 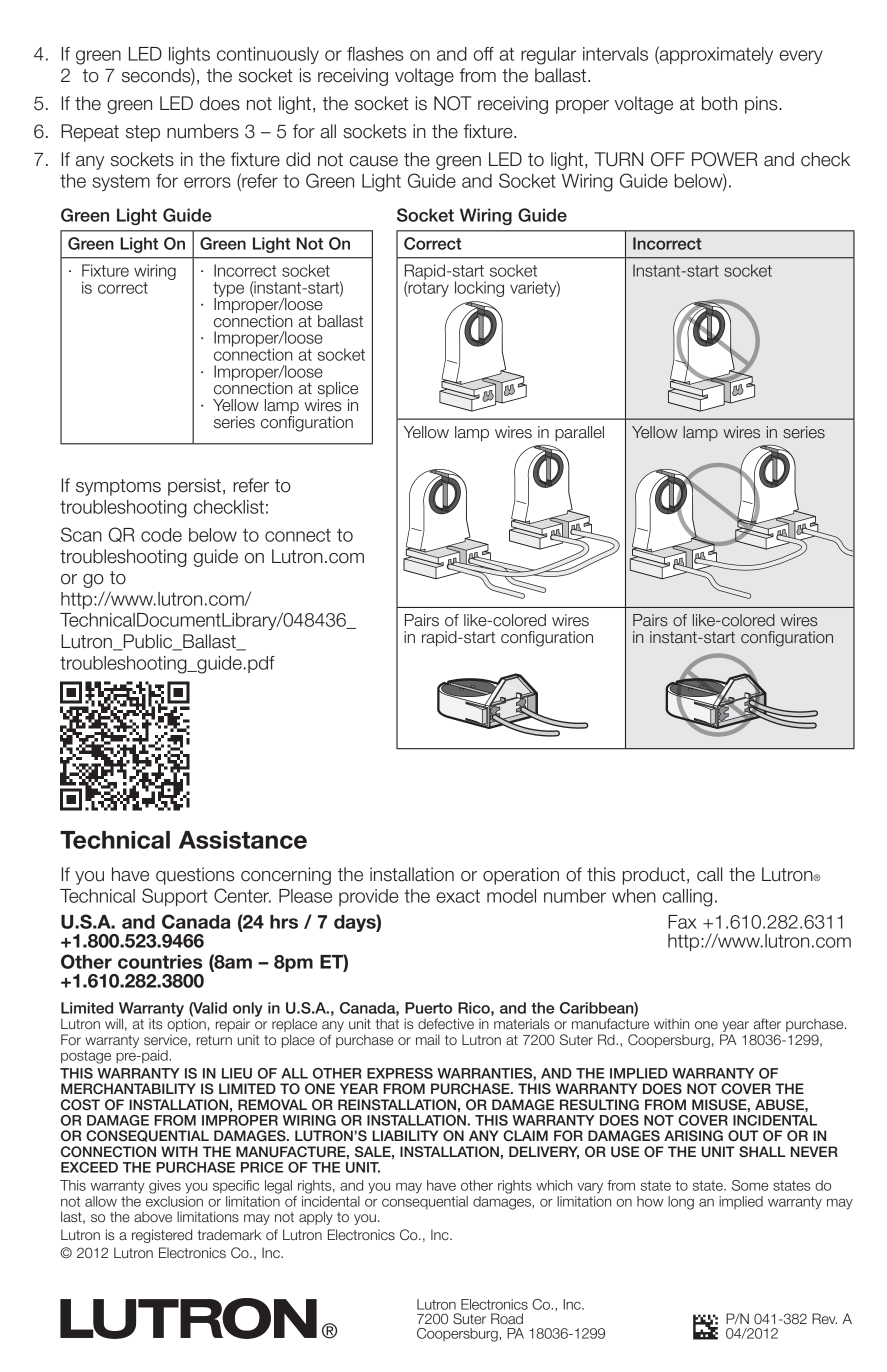 What do you see at coordinates (175, 897) in the document?
I see `Support` at bounding box center [175, 897].
